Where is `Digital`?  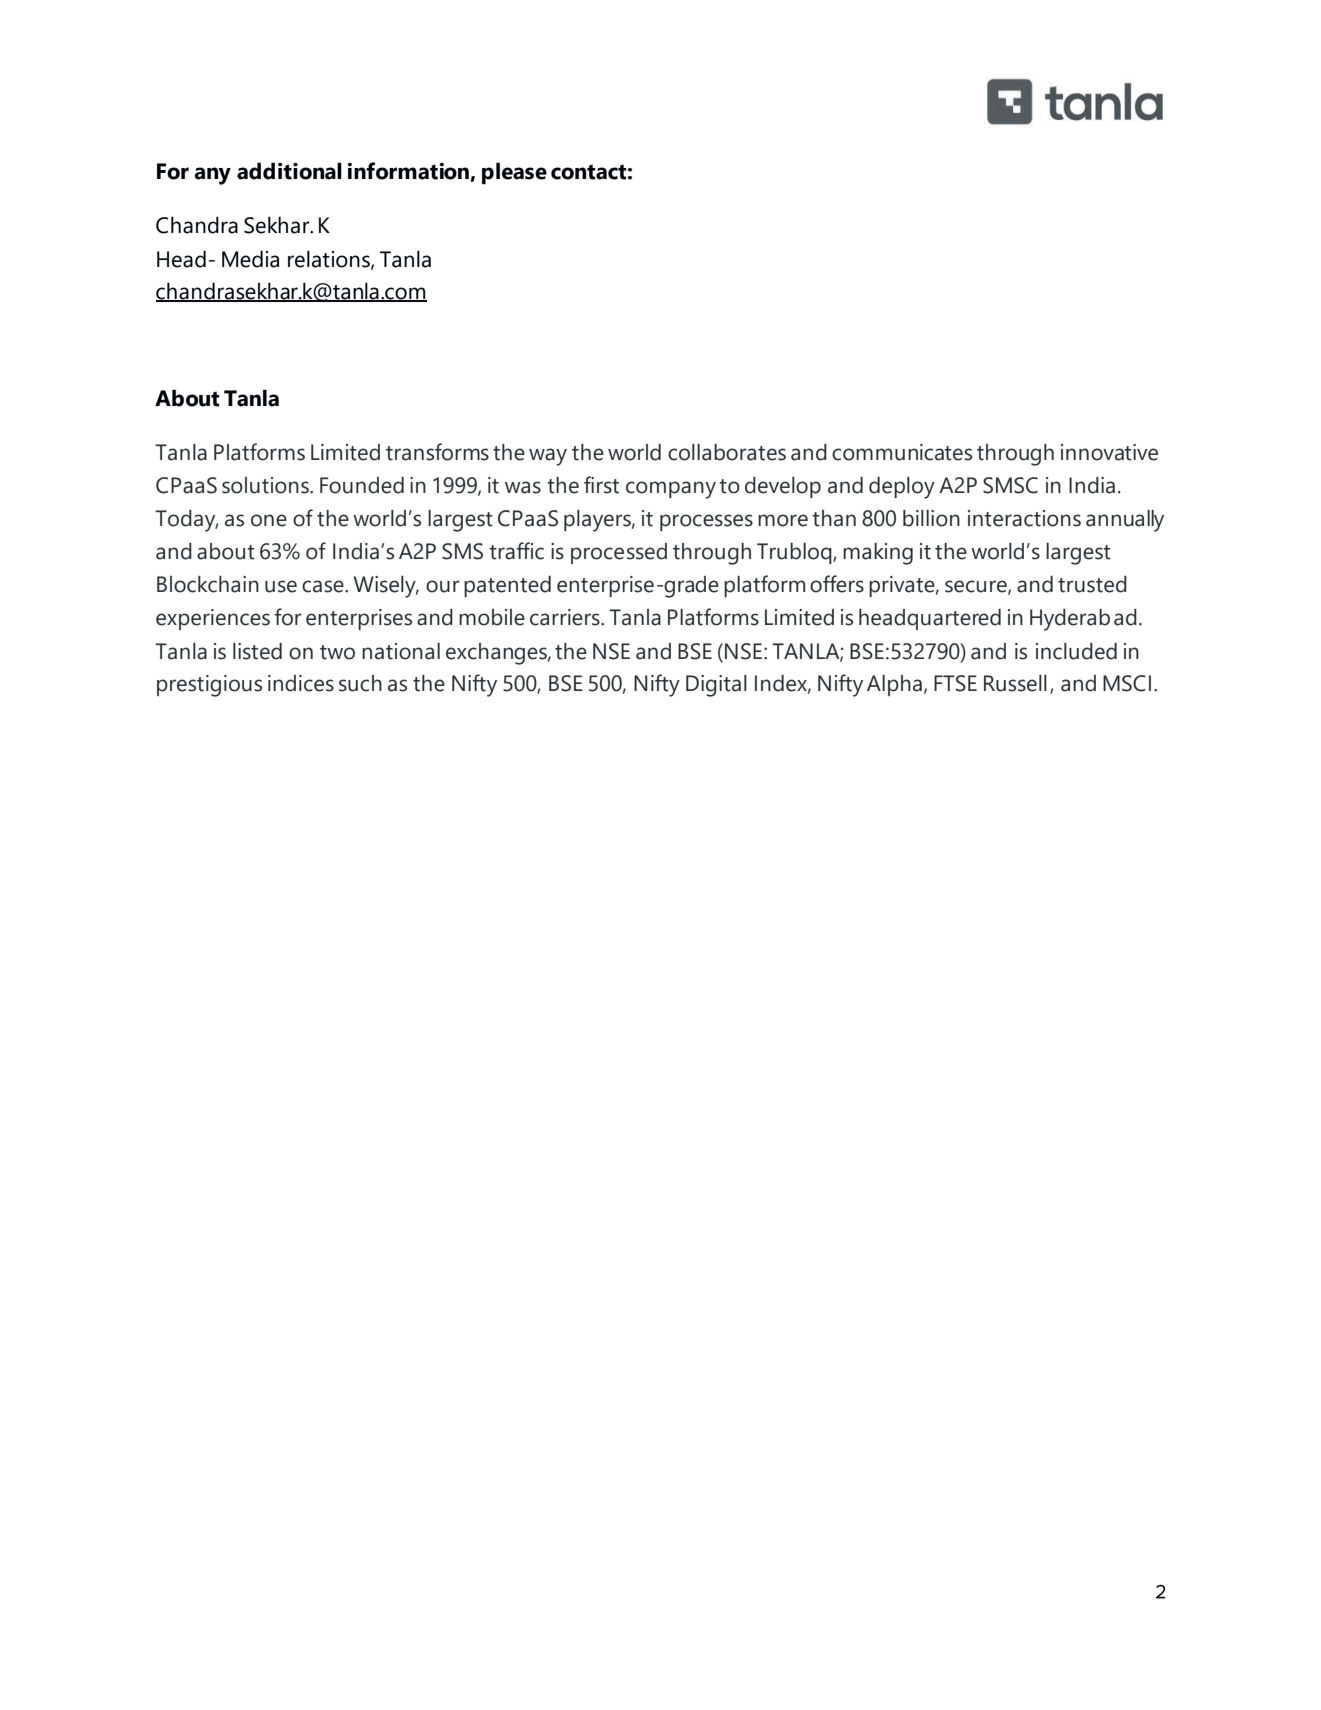 Digital is located at coordinates (716, 686).
